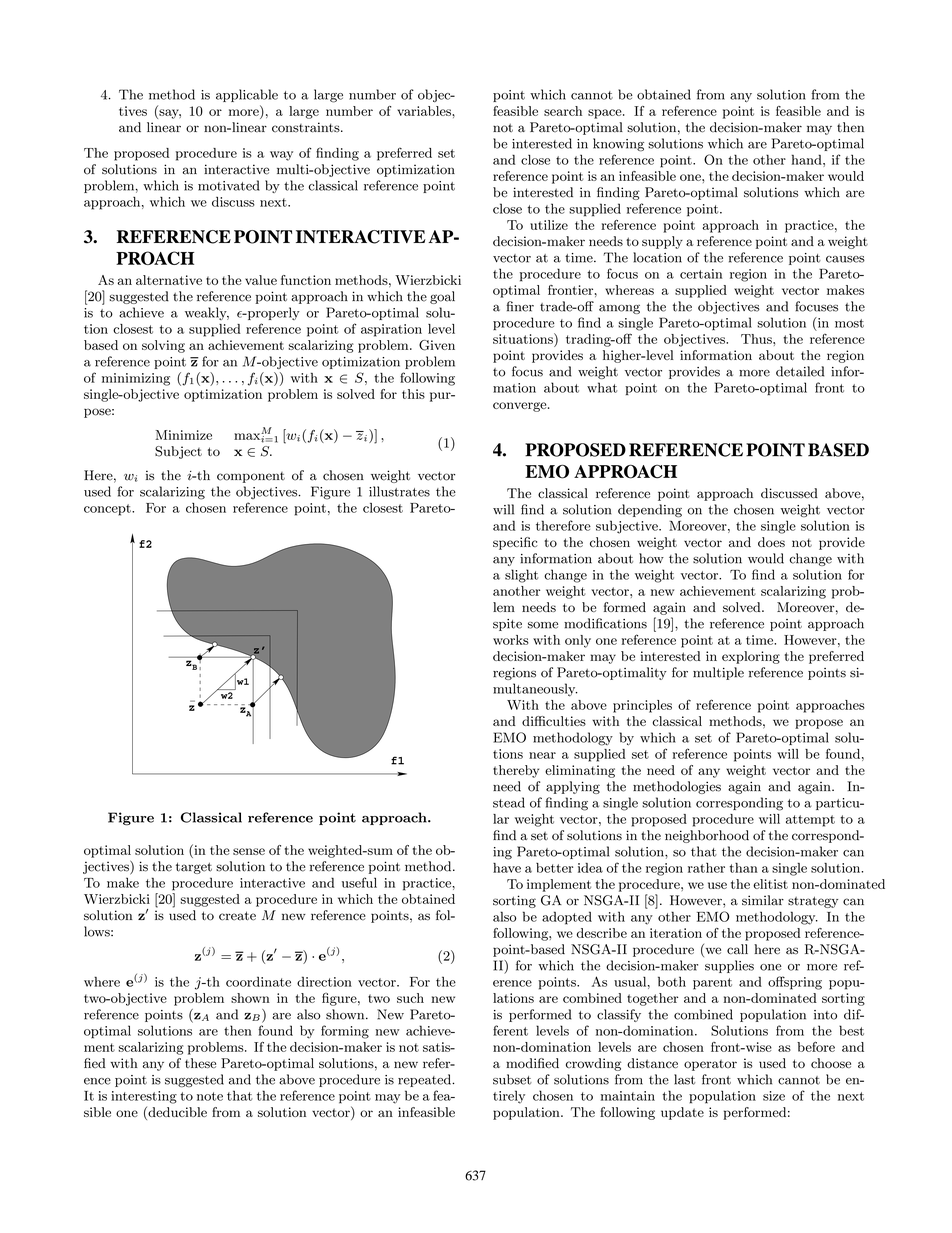  I want to click on slight, so click(521, 576).
